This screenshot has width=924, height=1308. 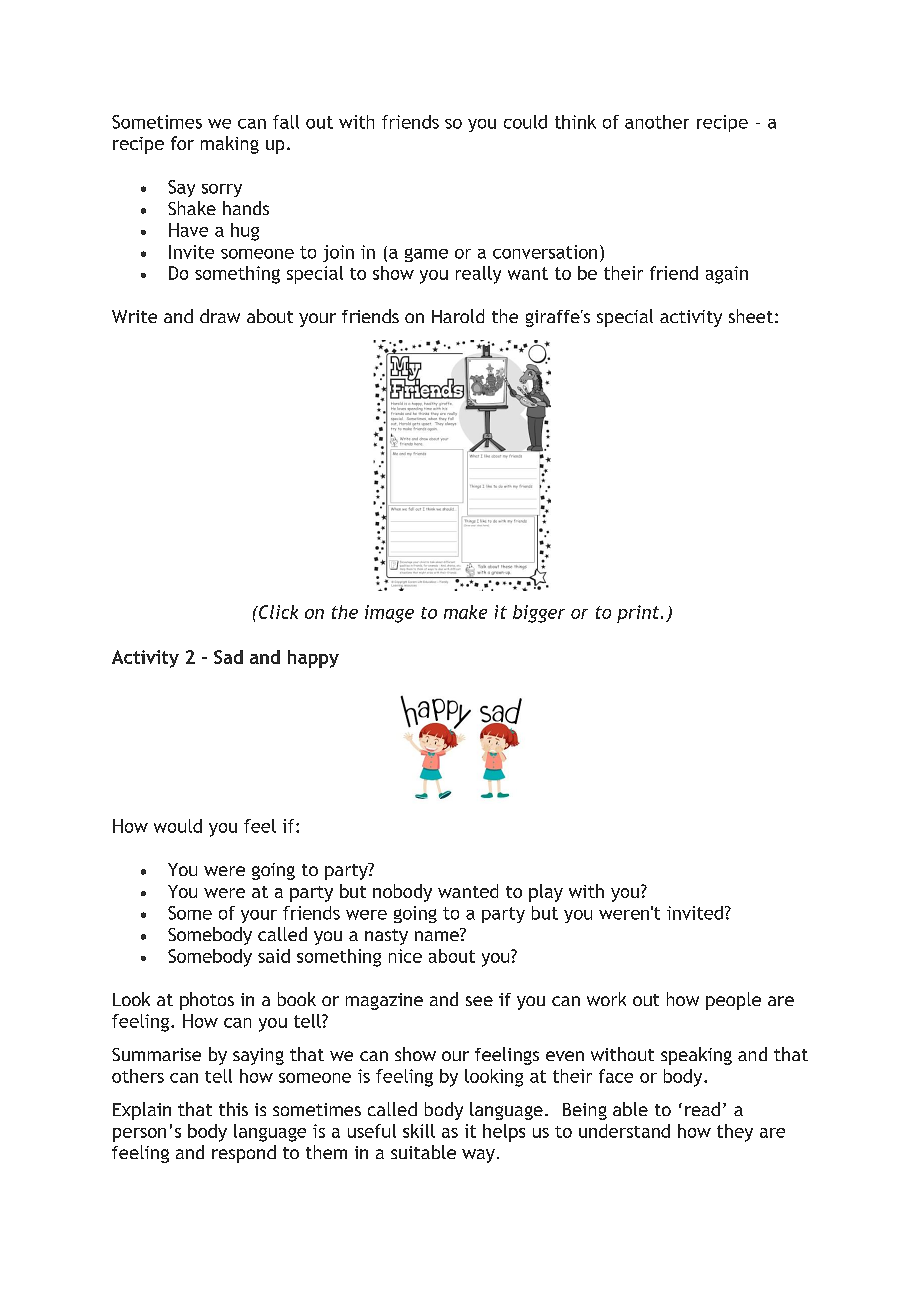 What do you see at coordinates (220, 316) in the screenshot?
I see `draw` at bounding box center [220, 316].
